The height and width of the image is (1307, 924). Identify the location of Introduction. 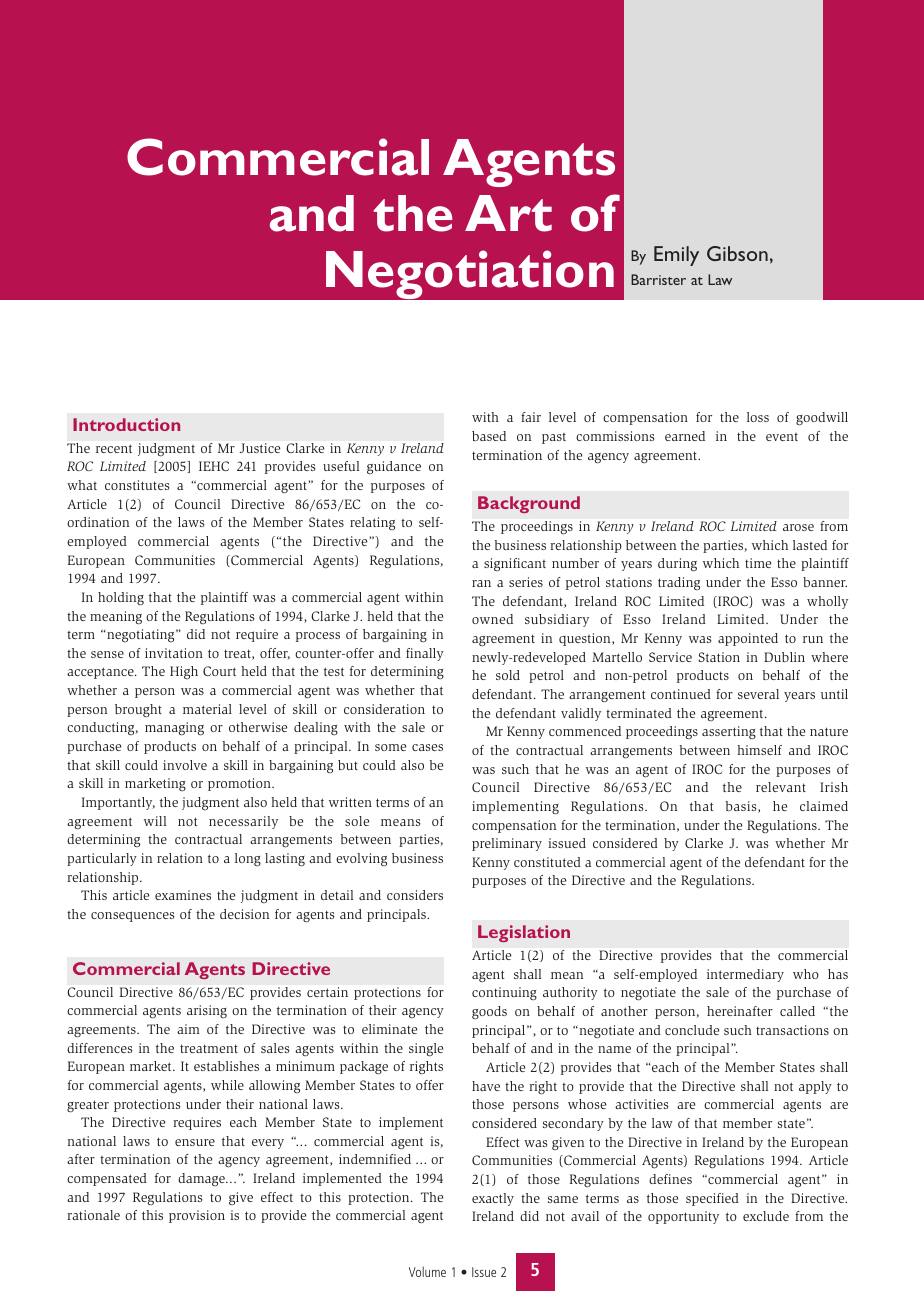
(126, 424).
